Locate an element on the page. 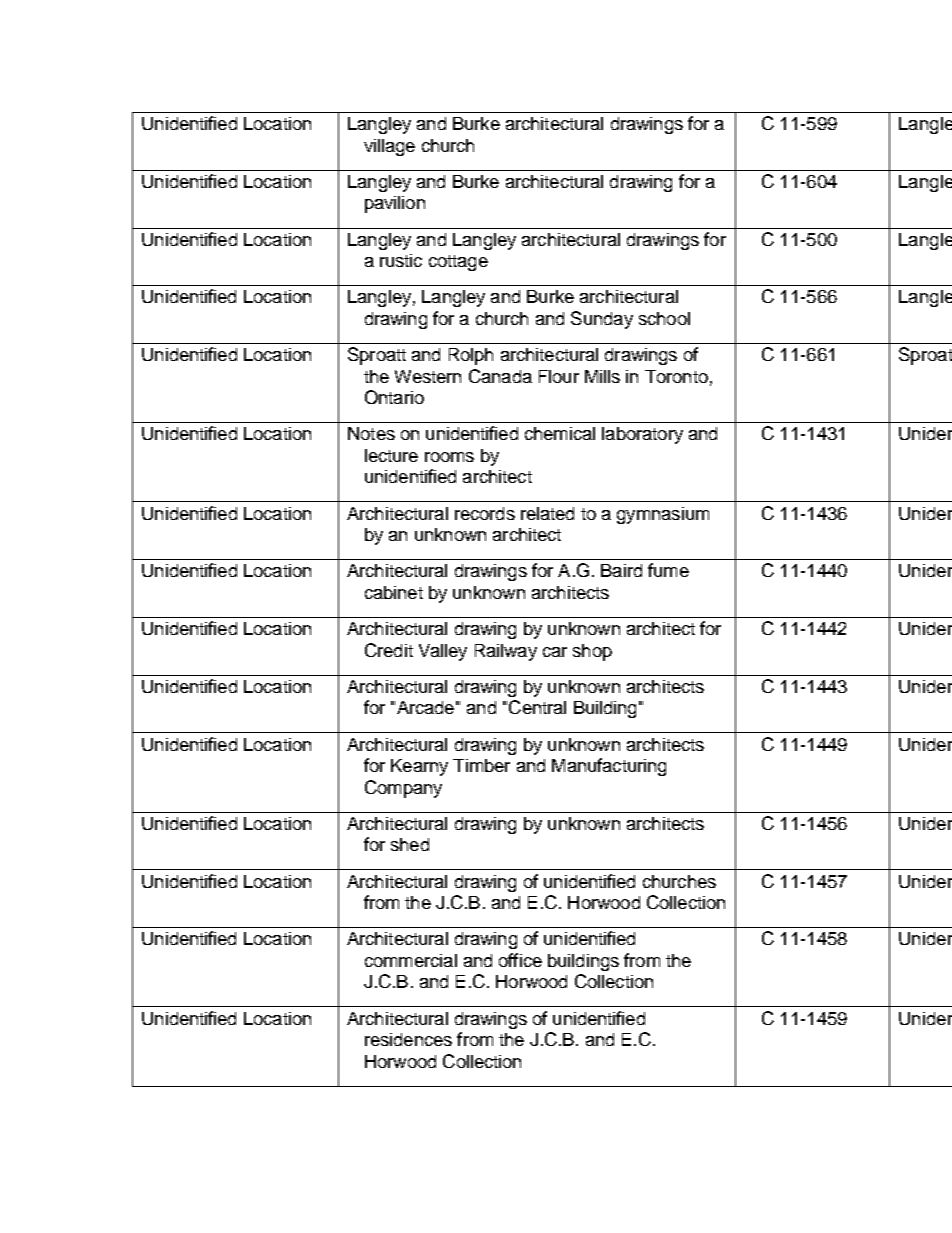 The width and height of the document is (952, 1233). pavilion is located at coordinates (395, 204).
